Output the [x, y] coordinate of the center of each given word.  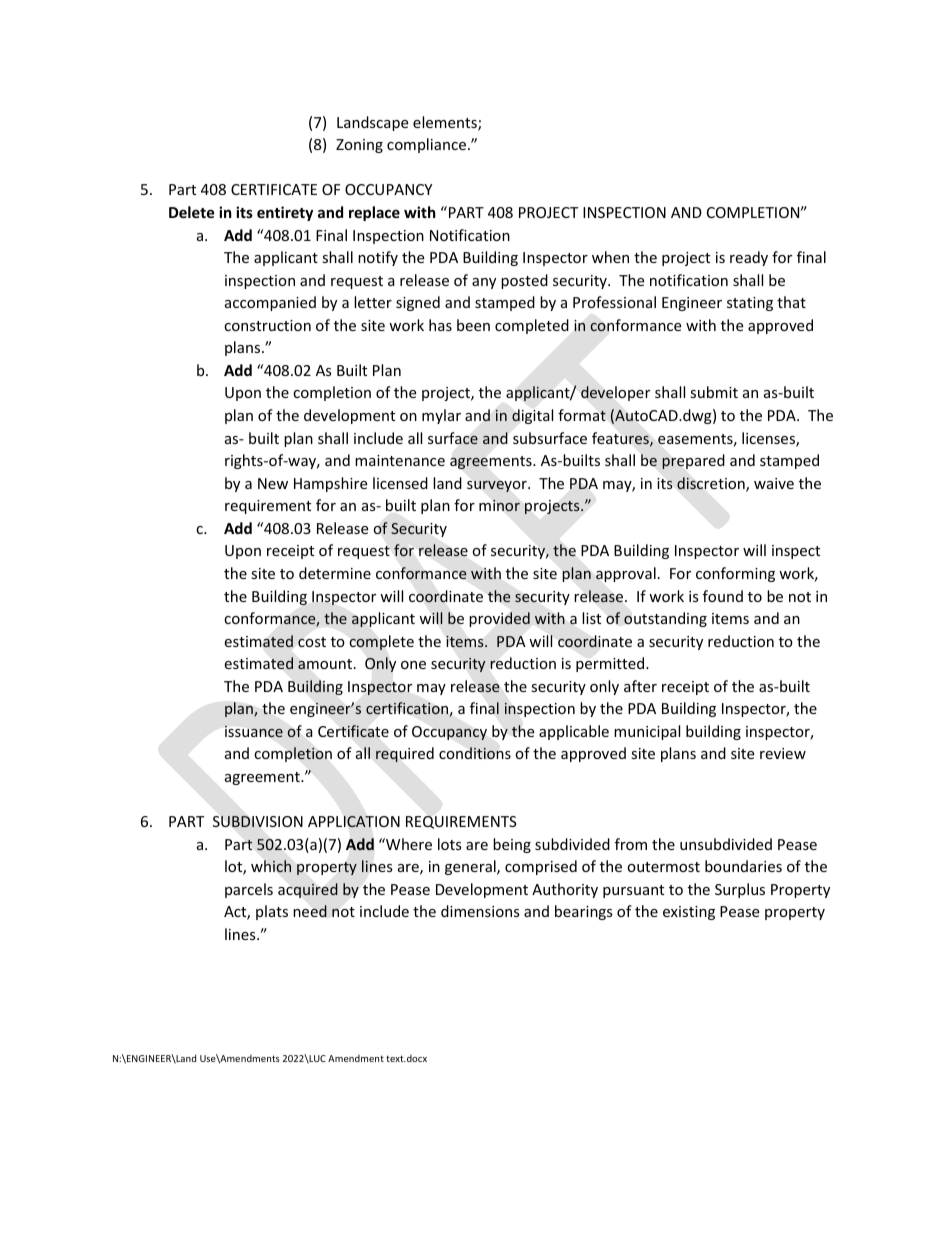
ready [749, 258]
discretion [712, 484]
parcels [249, 890]
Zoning [359, 146]
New [273, 483]
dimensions [480, 911]
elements [446, 123]
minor [499, 505]
